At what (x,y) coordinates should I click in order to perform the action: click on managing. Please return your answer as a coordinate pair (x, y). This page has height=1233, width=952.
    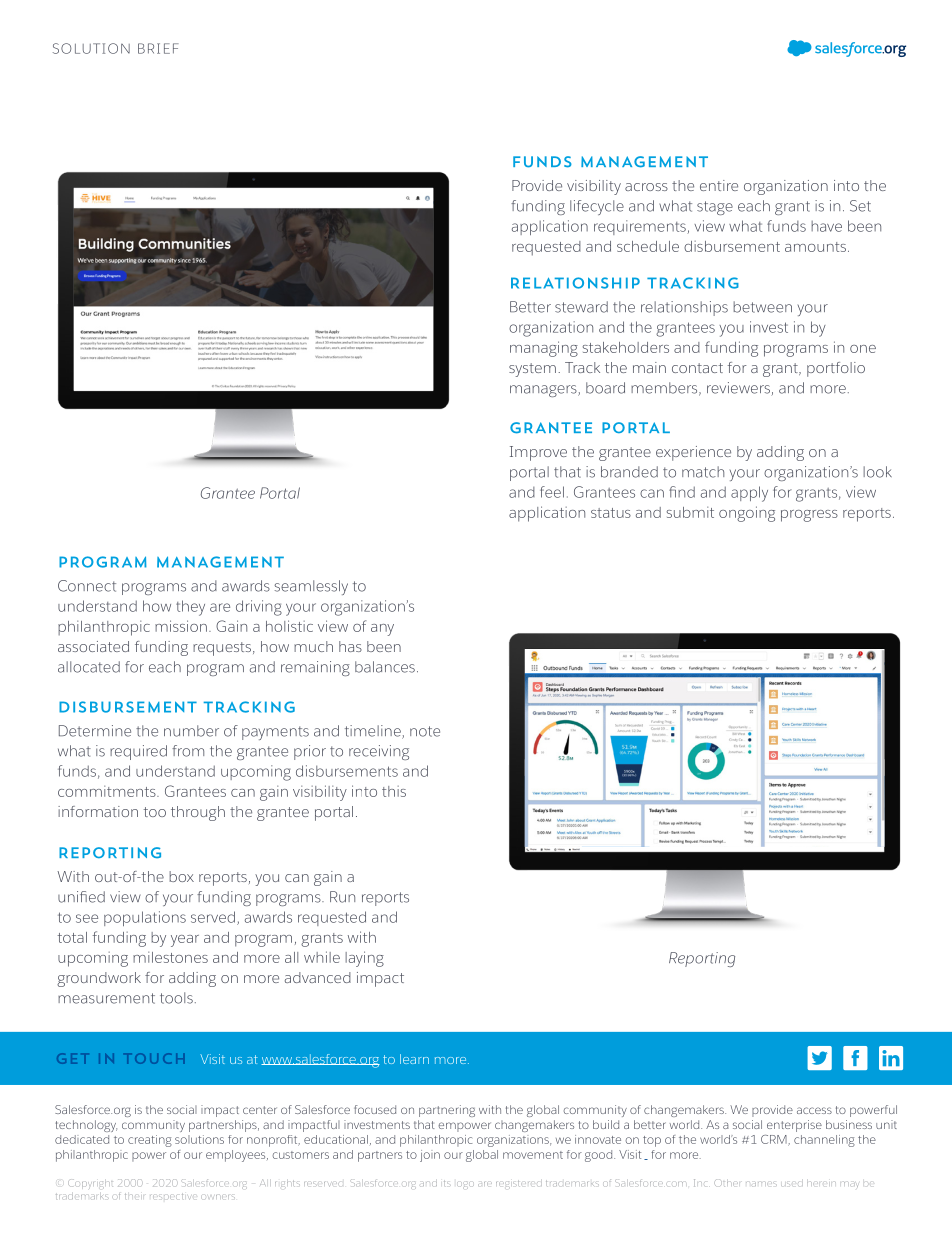
    Looking at the image, I should click on (544, 349).
